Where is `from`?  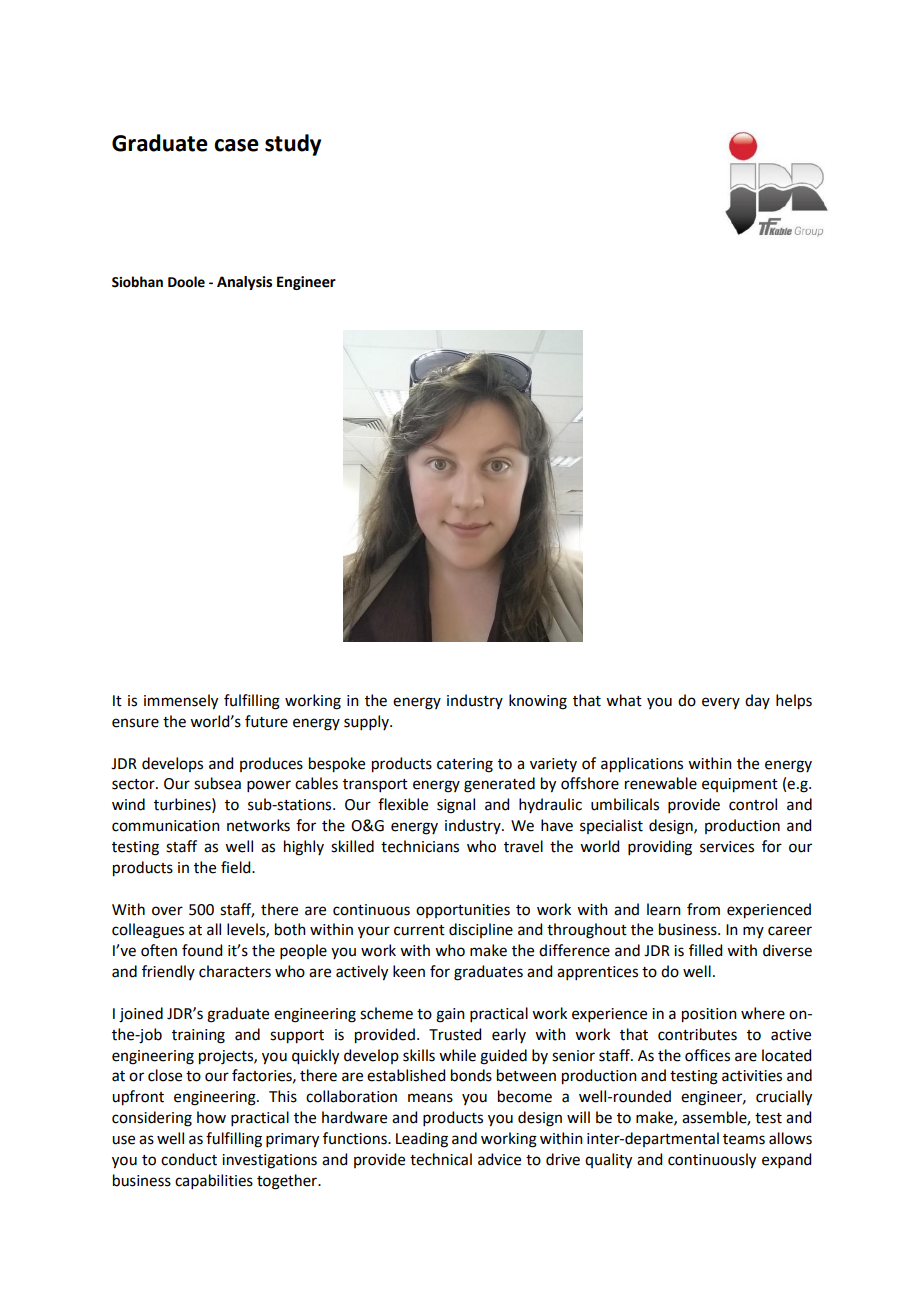
from is located at coordinates (703, 909).
